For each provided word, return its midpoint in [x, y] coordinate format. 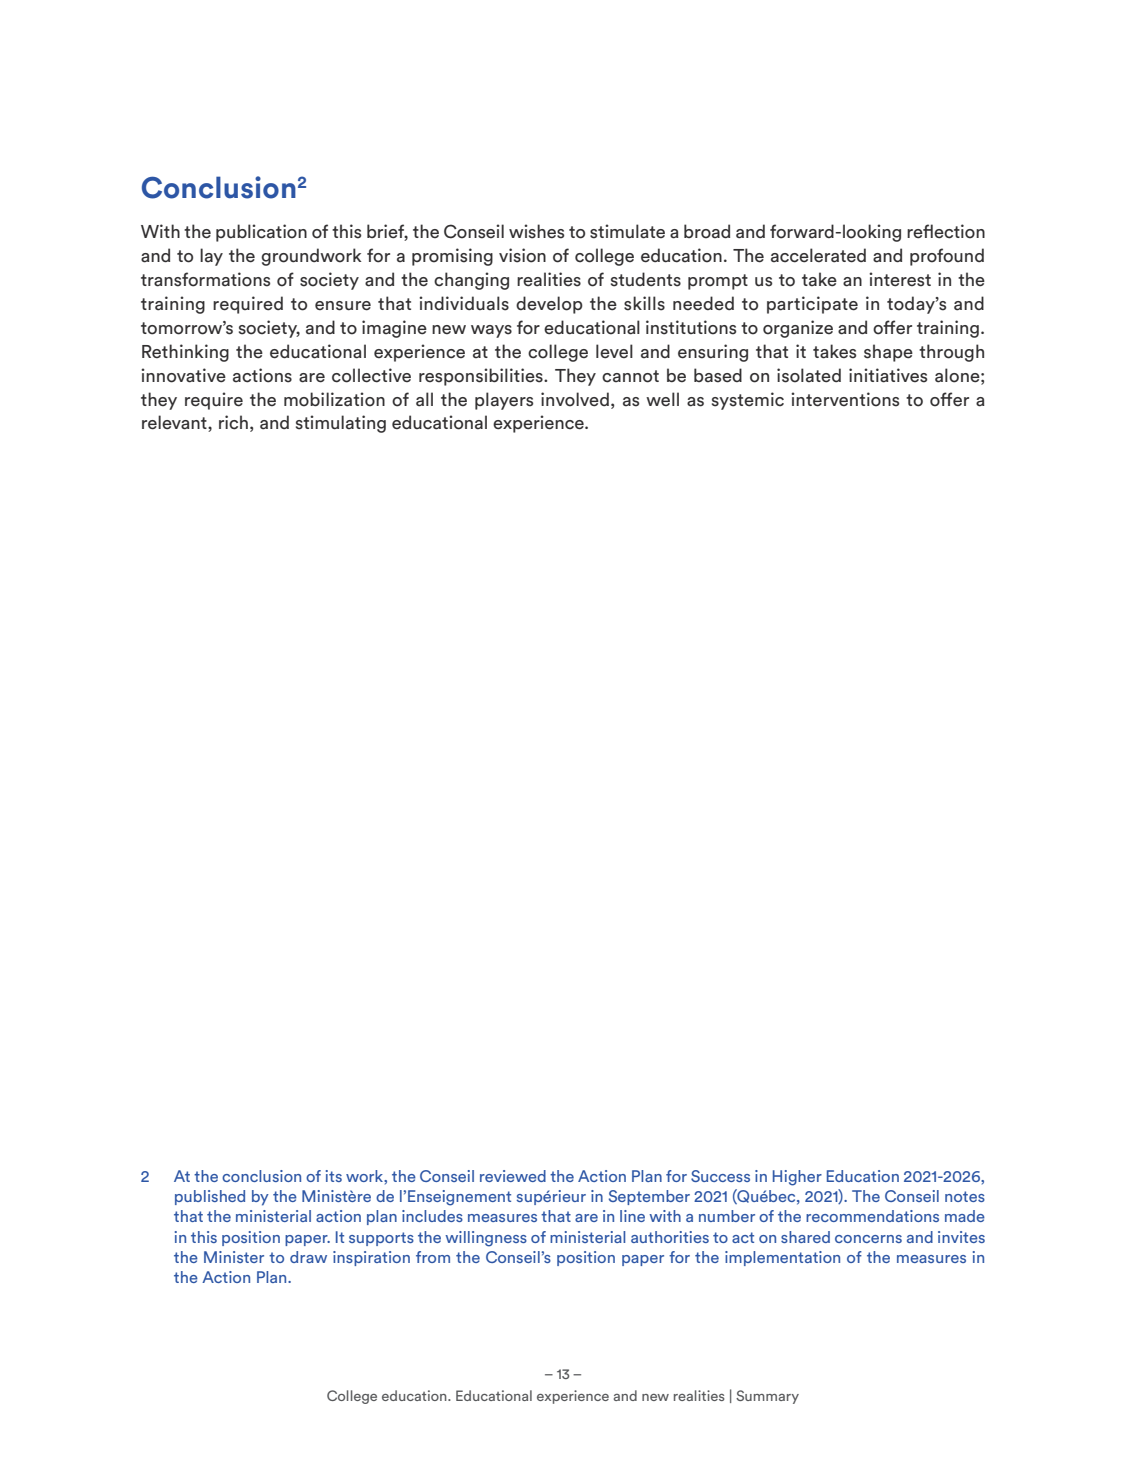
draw [308, 1257]
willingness [486, 1239]
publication [261, 233]
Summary [767, 1397]
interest [900, 279]
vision [522, 255]
